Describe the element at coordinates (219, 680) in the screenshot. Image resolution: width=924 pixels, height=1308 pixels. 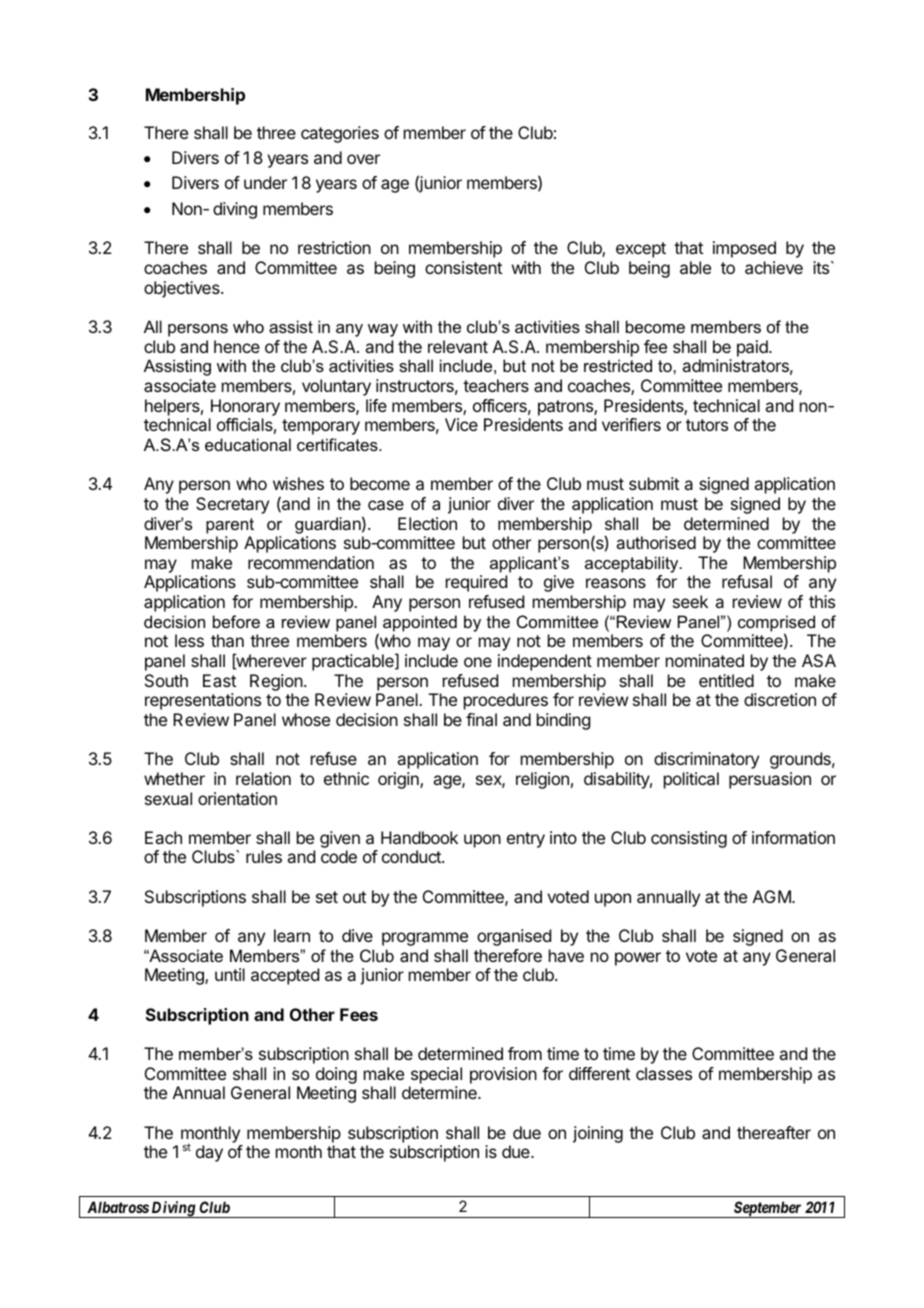
I see `East` at that location.
